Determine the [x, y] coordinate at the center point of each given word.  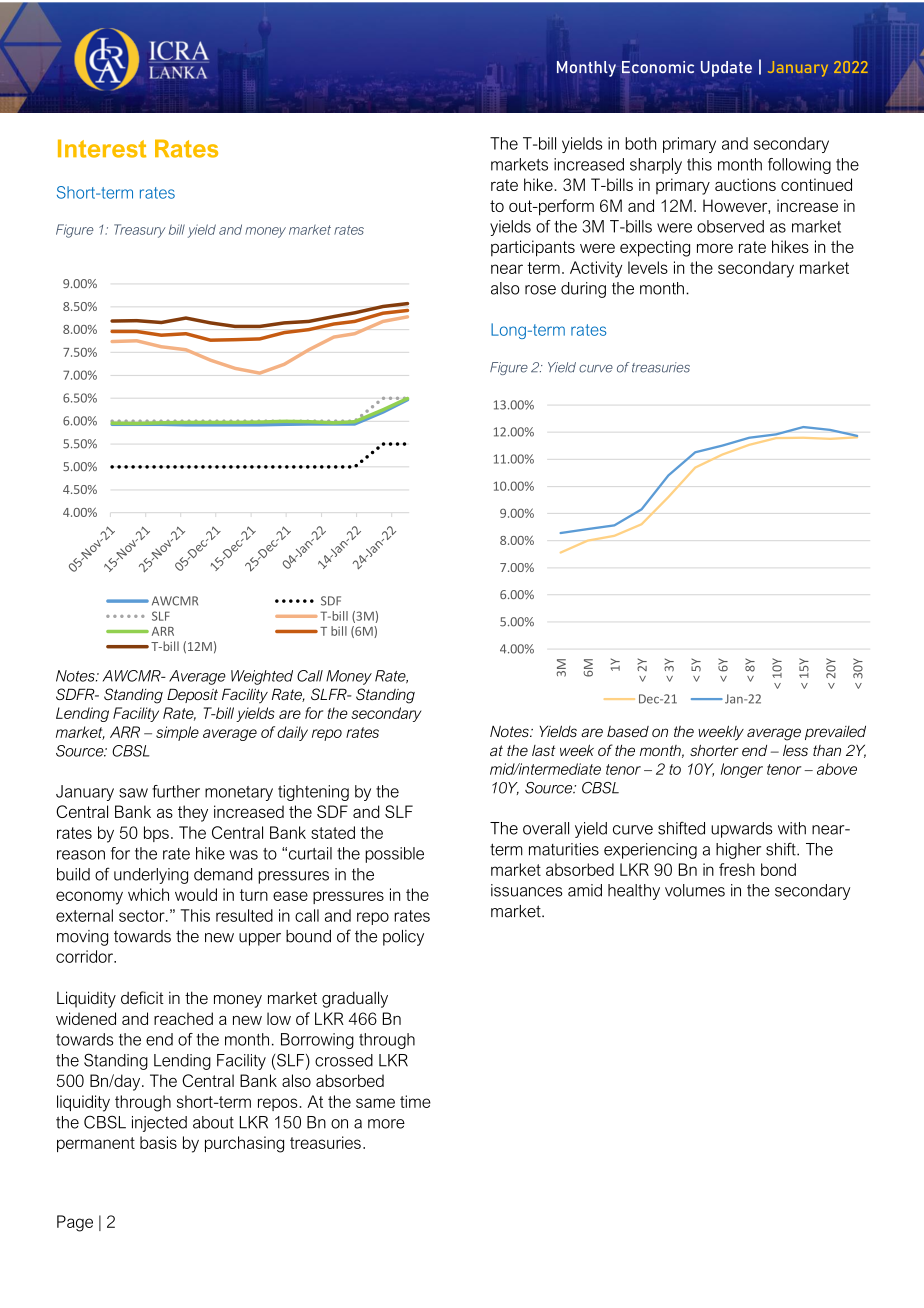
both [640, 143]
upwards [741, 830]
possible [394, 855]
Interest [102, 148]
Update [726, 69]
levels [648, 267]
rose [540, 290]
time [415, 1101]
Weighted [262, 677]
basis [158, 1142]
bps [156, 834]
